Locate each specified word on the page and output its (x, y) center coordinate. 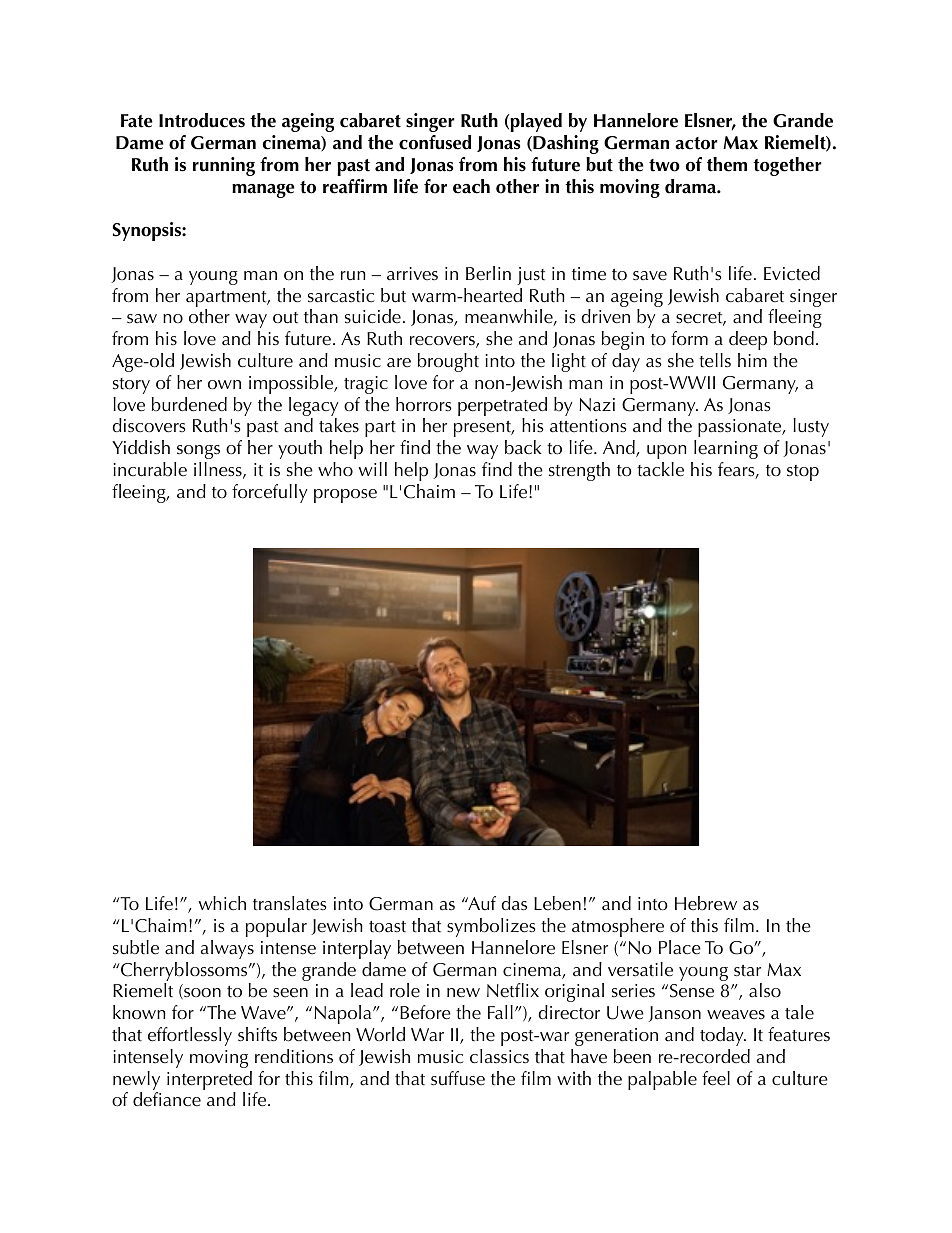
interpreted (209, 1082)
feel (716, 1078)
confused (435, 142)
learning (726, 449)
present (483, 429)
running (224, 166)
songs (198, 452)
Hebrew (706, 903)
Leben (557, 903)
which (222, 903)
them (727, 164)
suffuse (458, 1078)
